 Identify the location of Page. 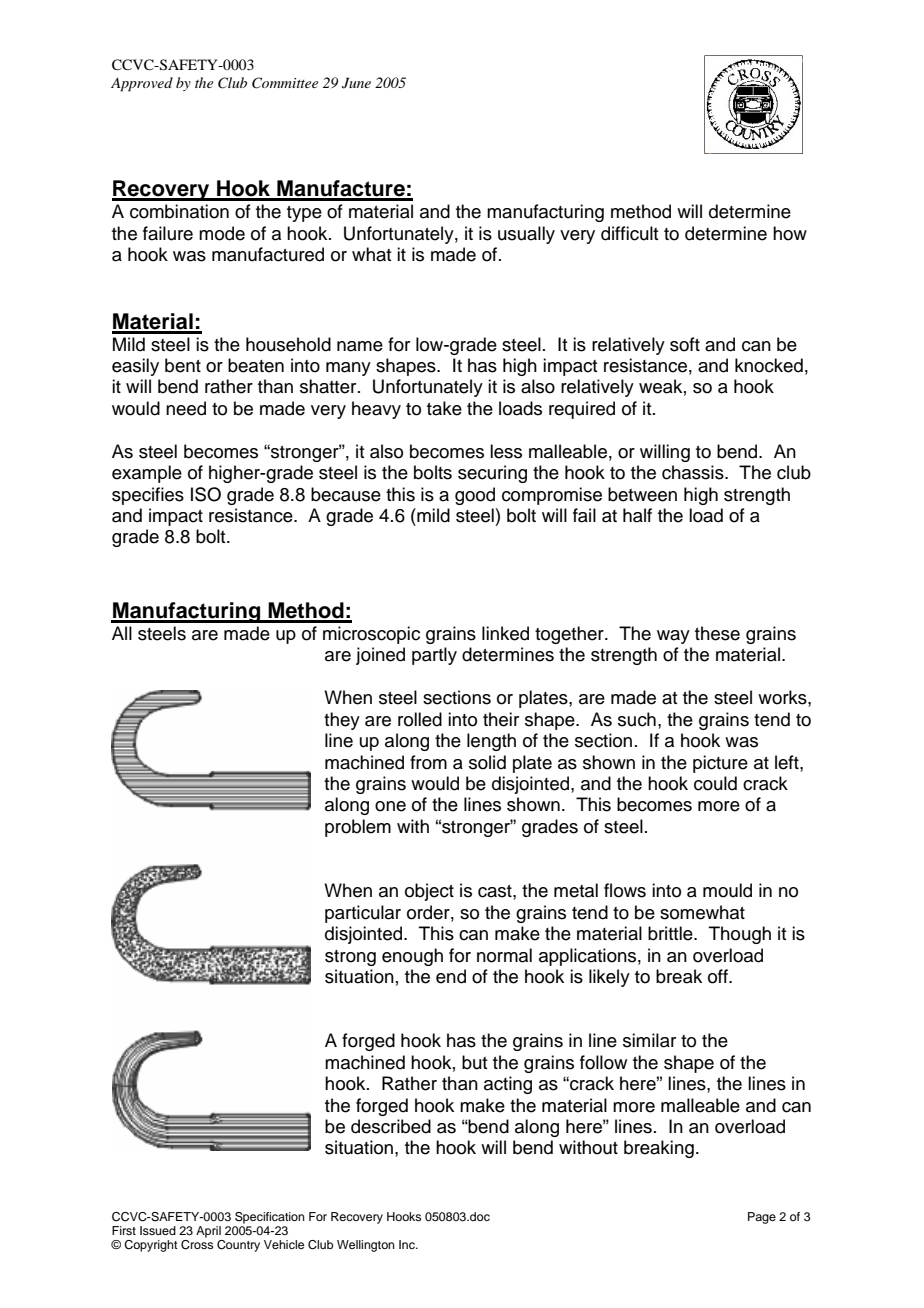
(762, 1218).
